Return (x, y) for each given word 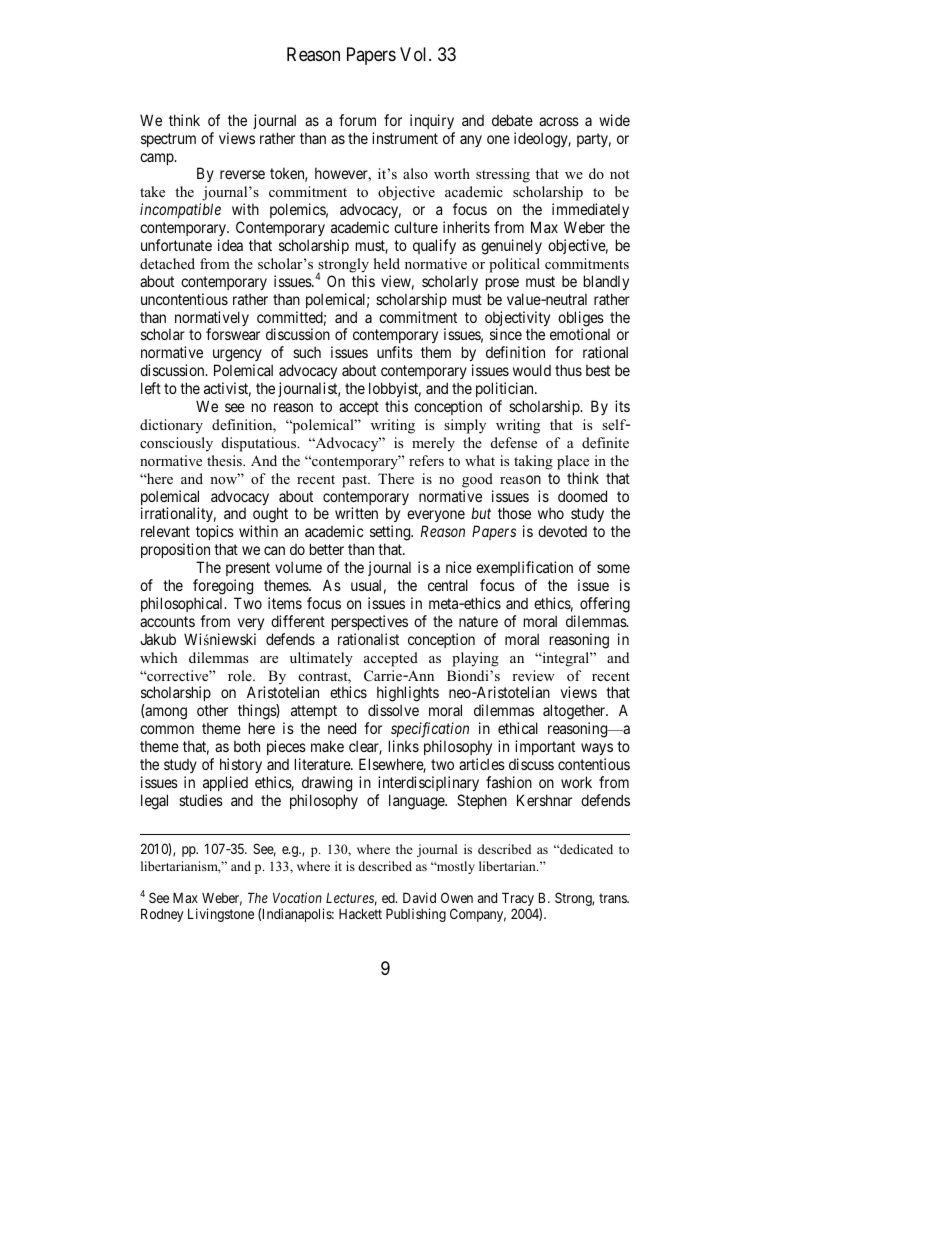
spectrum (168, 140)
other (212, 710)
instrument (405, 138)
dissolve (393, 710)
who (551, 513)
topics (215, 534)
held (387, 263)
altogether (575, 713)
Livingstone (221, 915)
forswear (233, 334)
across (559, 121)
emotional (580, 334)
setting (391, 534)
